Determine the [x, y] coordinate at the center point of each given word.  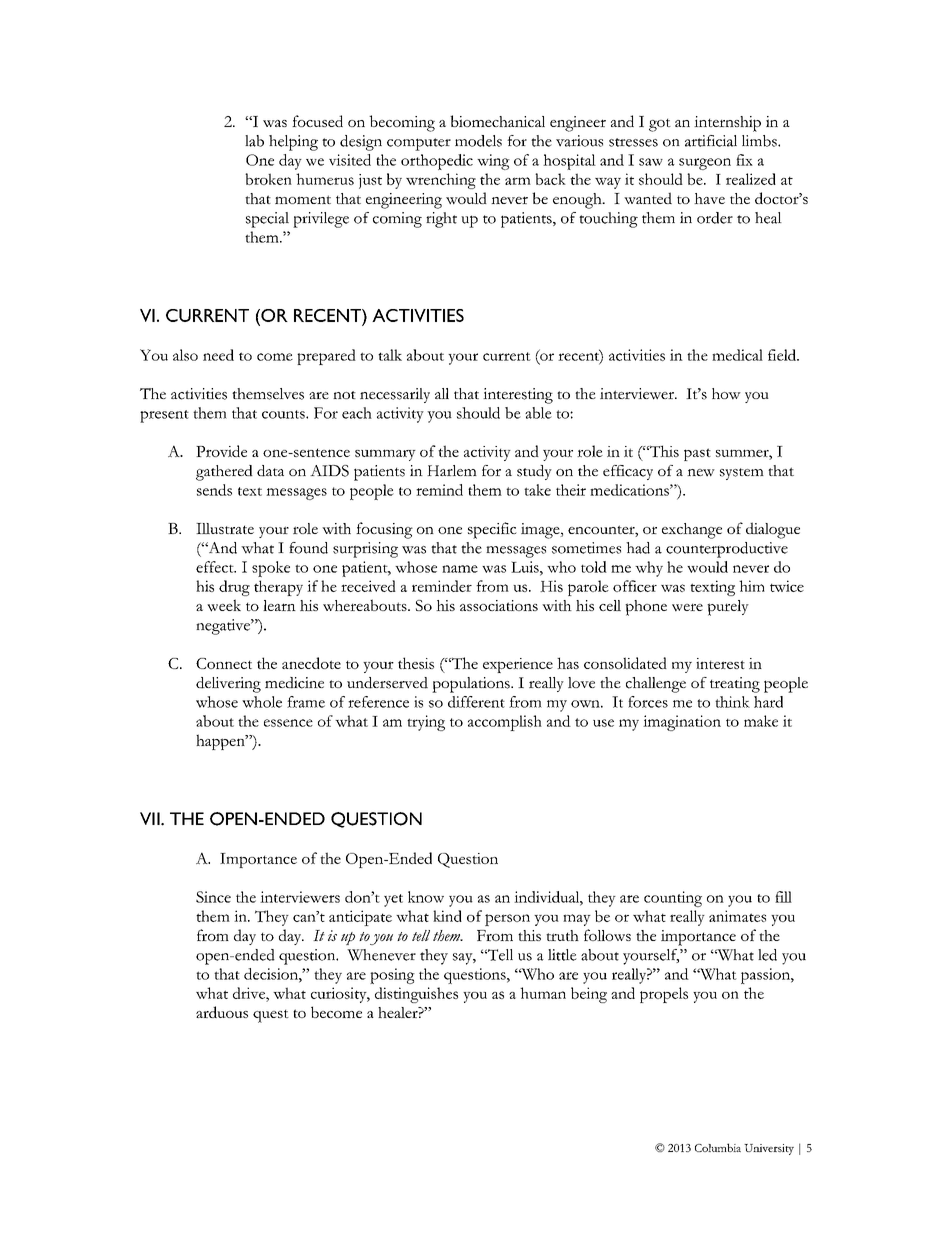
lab [254, 141]
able [538, 413]
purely [728, 608]
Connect [224, 663]
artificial [711, 141]
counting [673, 899]
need [218, 355]
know [426, 897]
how [726, 394]
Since [213, 897]
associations [499, 605]
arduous [222, 1012]
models [478, 141]
